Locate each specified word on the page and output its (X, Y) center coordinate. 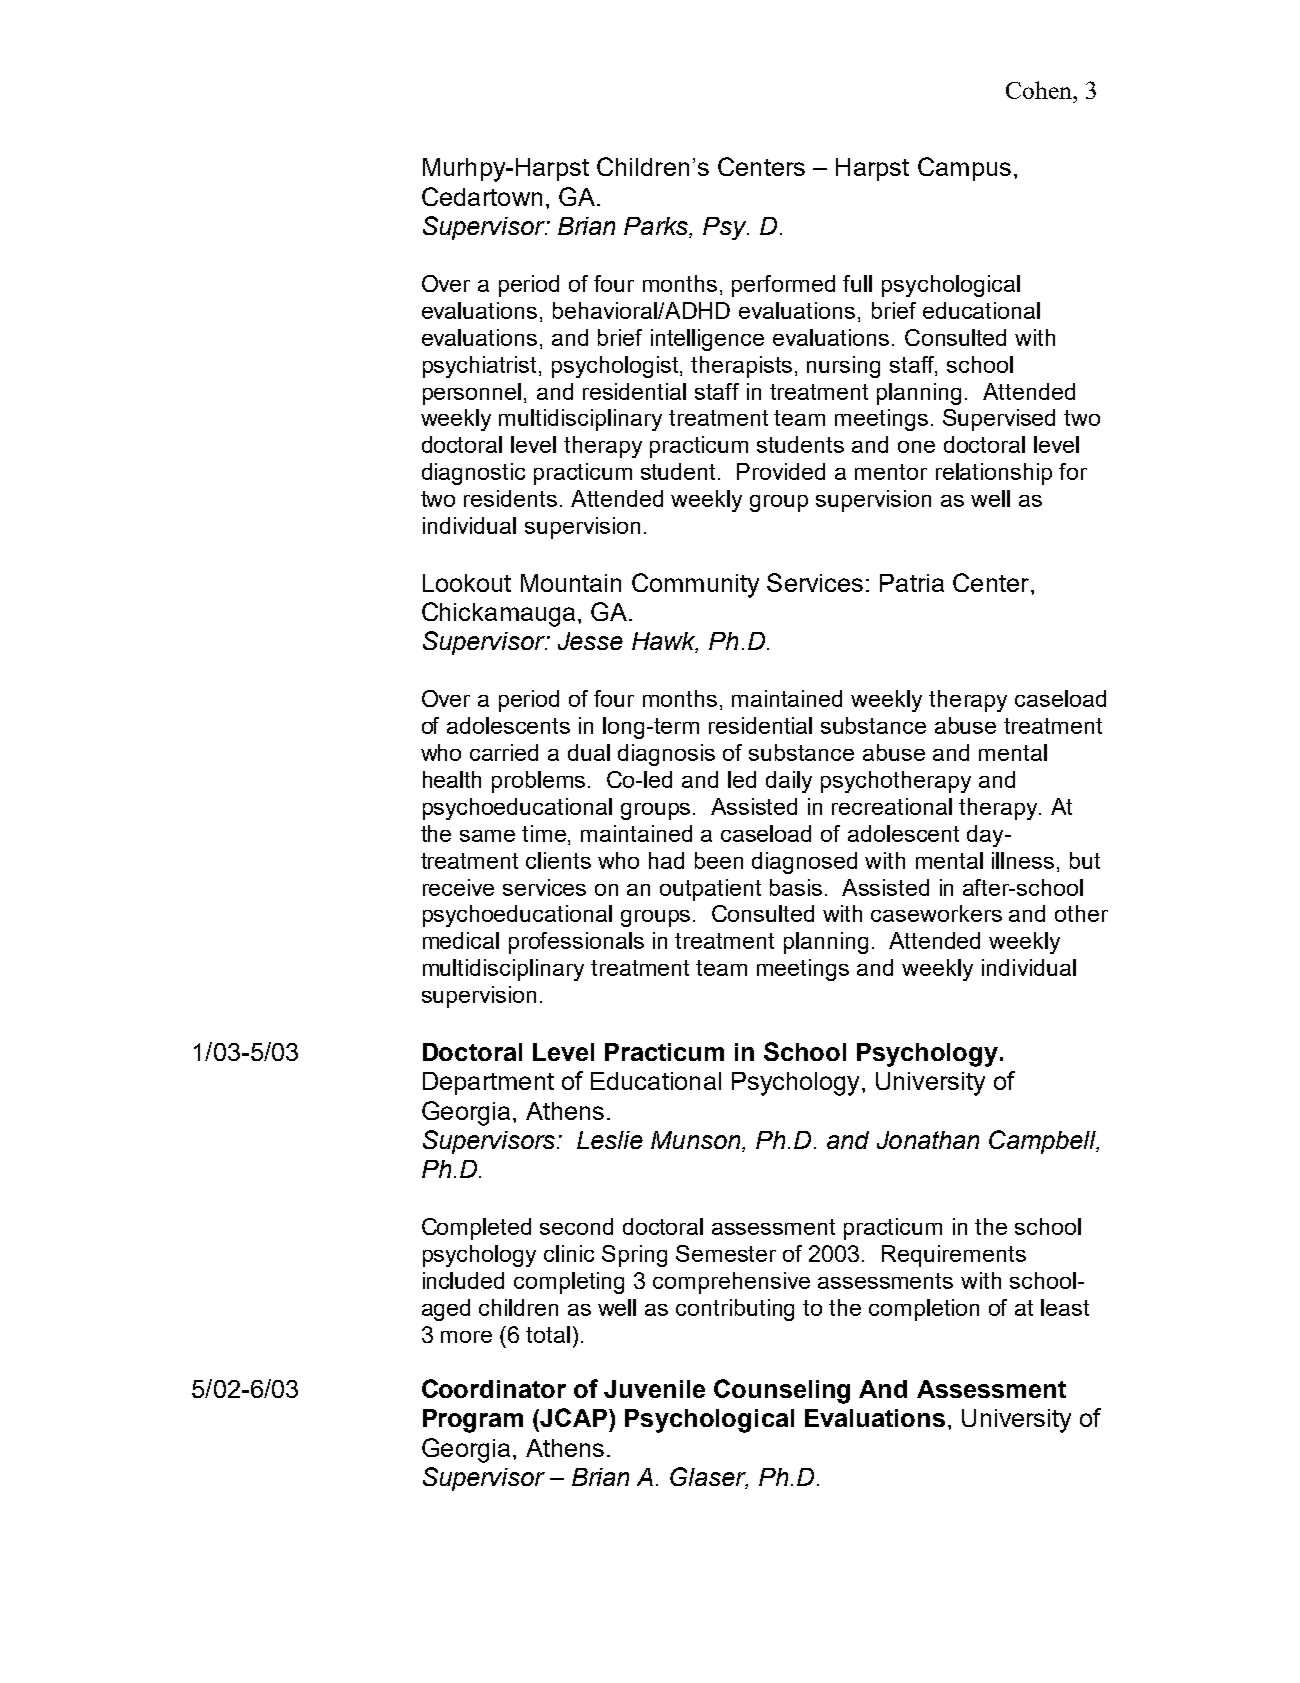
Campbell (1044, 1142)
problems (540, 782)
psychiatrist (481, 367)
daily (789, 782)
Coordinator (494, 1388)
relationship (994, 474)
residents (510, 498)
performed (783, 286)
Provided (781, 471)
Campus (964, 169)
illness (1023, 860)
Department (488, 1083)
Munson (697, 1141)
